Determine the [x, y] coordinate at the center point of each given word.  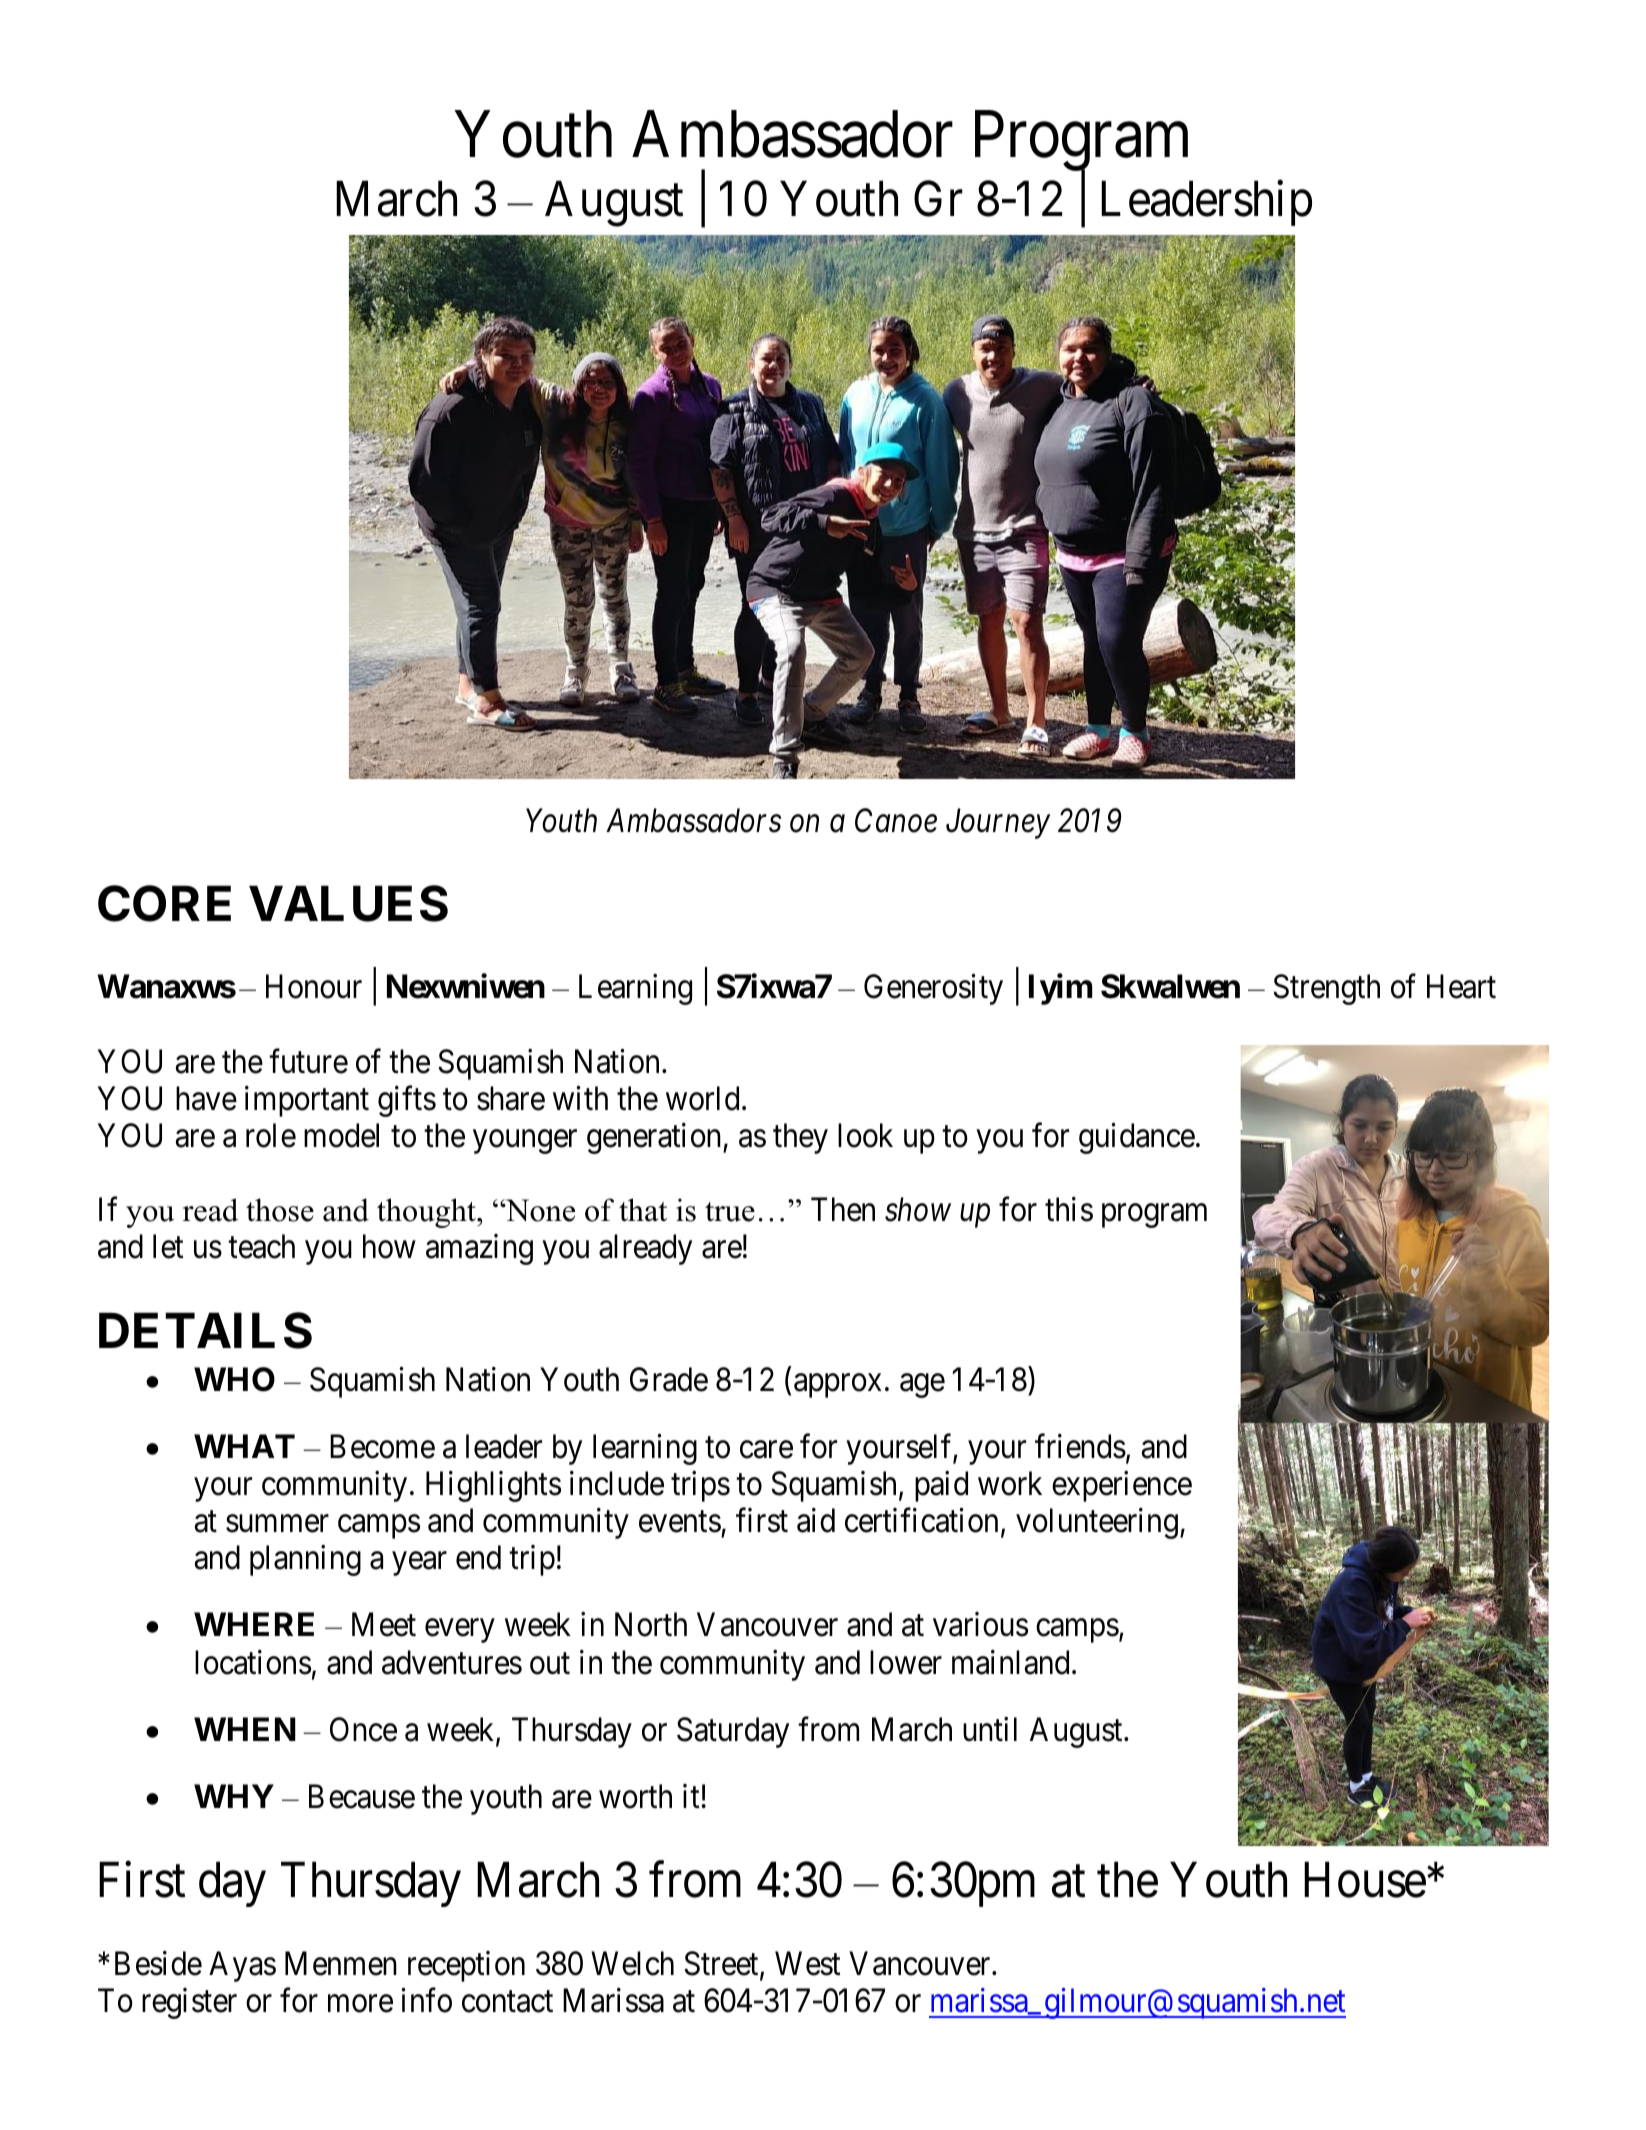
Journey [998, 824]
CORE [164, 904]
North [651, 1624]
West [807, 1964]
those [280, 1210]
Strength [1326, 989]
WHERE [254, 1624]
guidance [1137, 1138]
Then [843, 1209]
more [360, 2004]
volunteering [1097, 1523]
